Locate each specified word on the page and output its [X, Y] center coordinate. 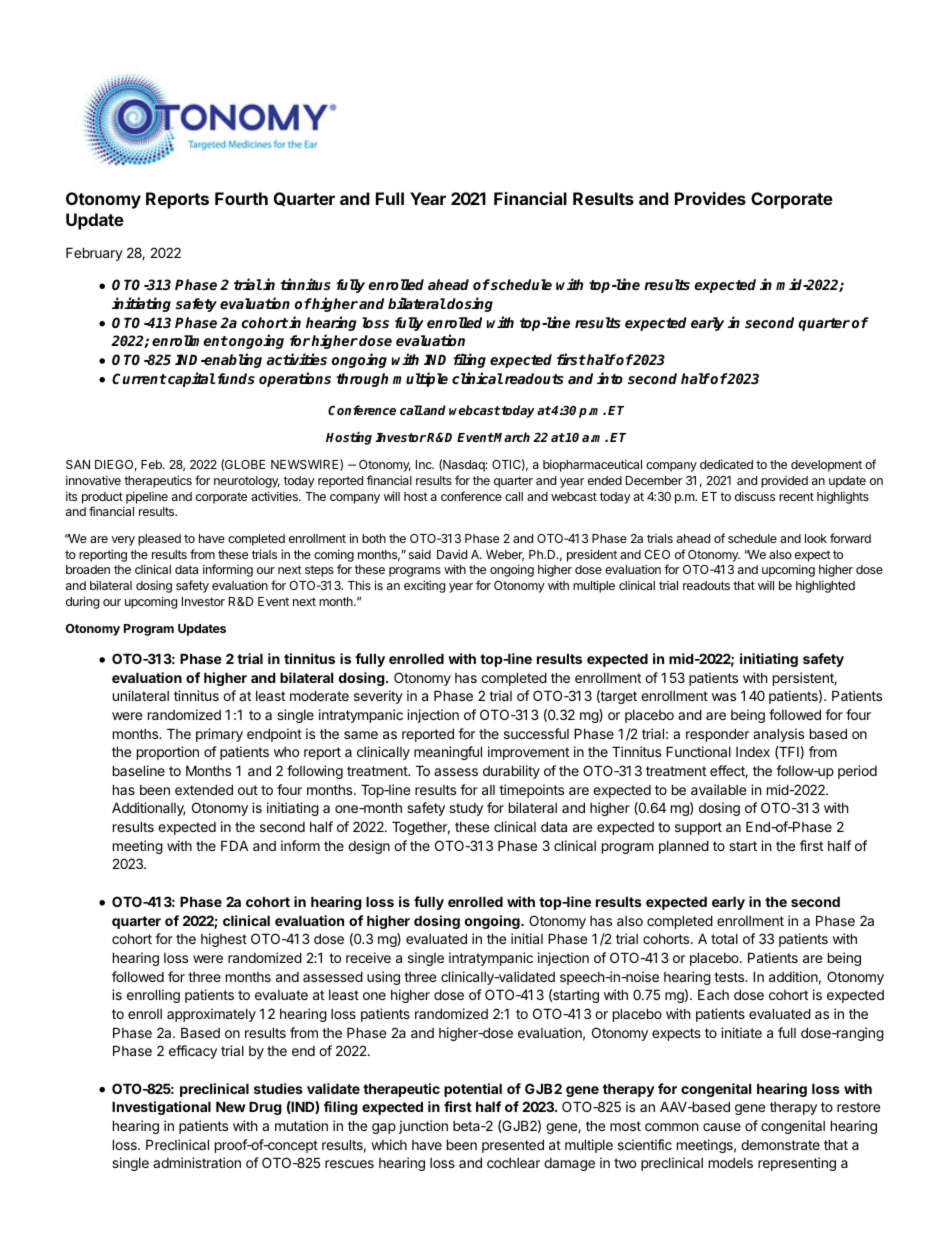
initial [527, 938]
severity [378, 697]
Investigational [161, 1108]
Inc [425, 464]
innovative [93, 480]
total [724, 939]
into [610, 378]
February [94, 254]
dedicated [726, 464]
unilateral [141, 695]
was [724, 697]
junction [423, 1127]
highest [224, 940]
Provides [710, 198]
